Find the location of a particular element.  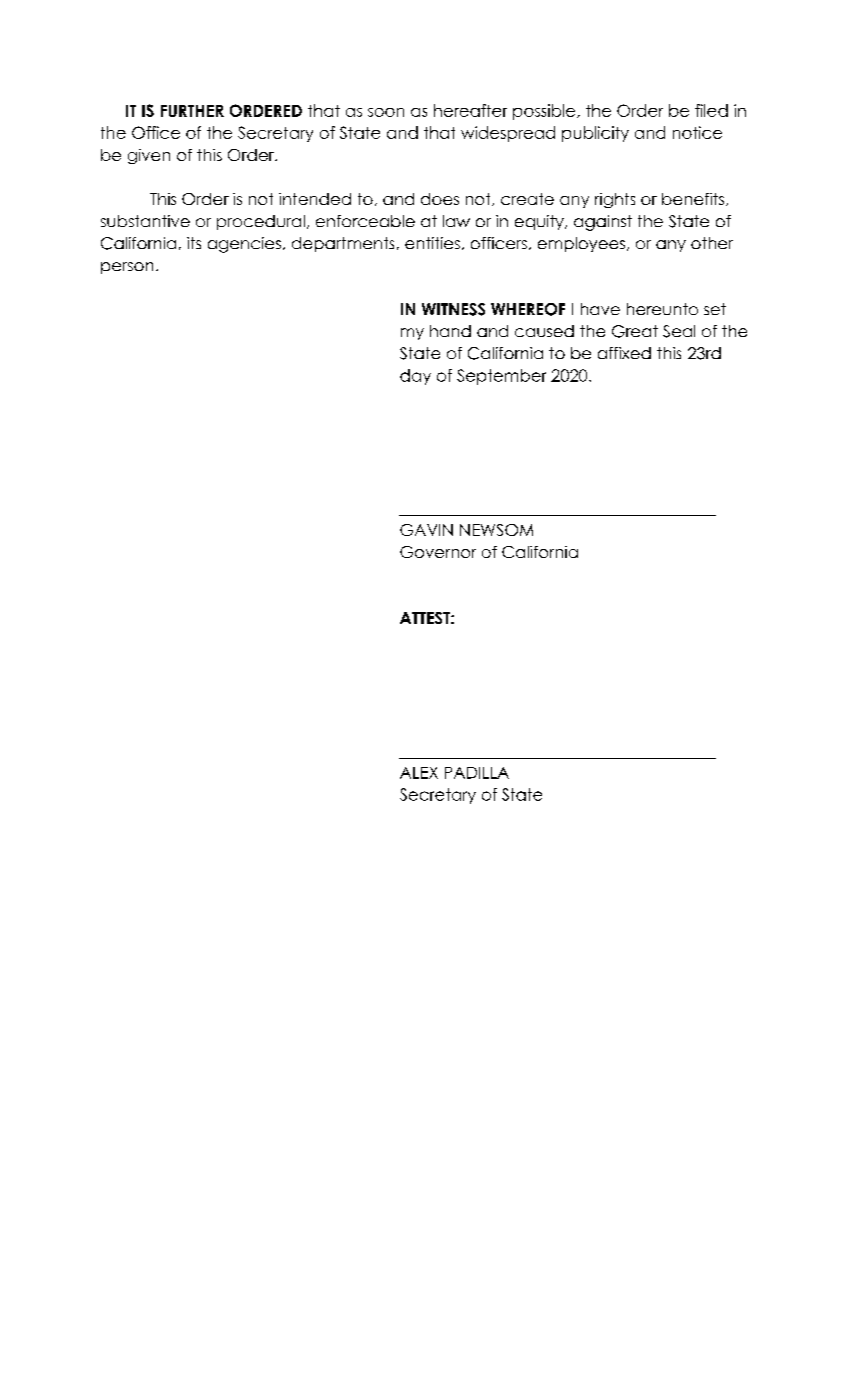

day is located at coordinates (415, 377).
